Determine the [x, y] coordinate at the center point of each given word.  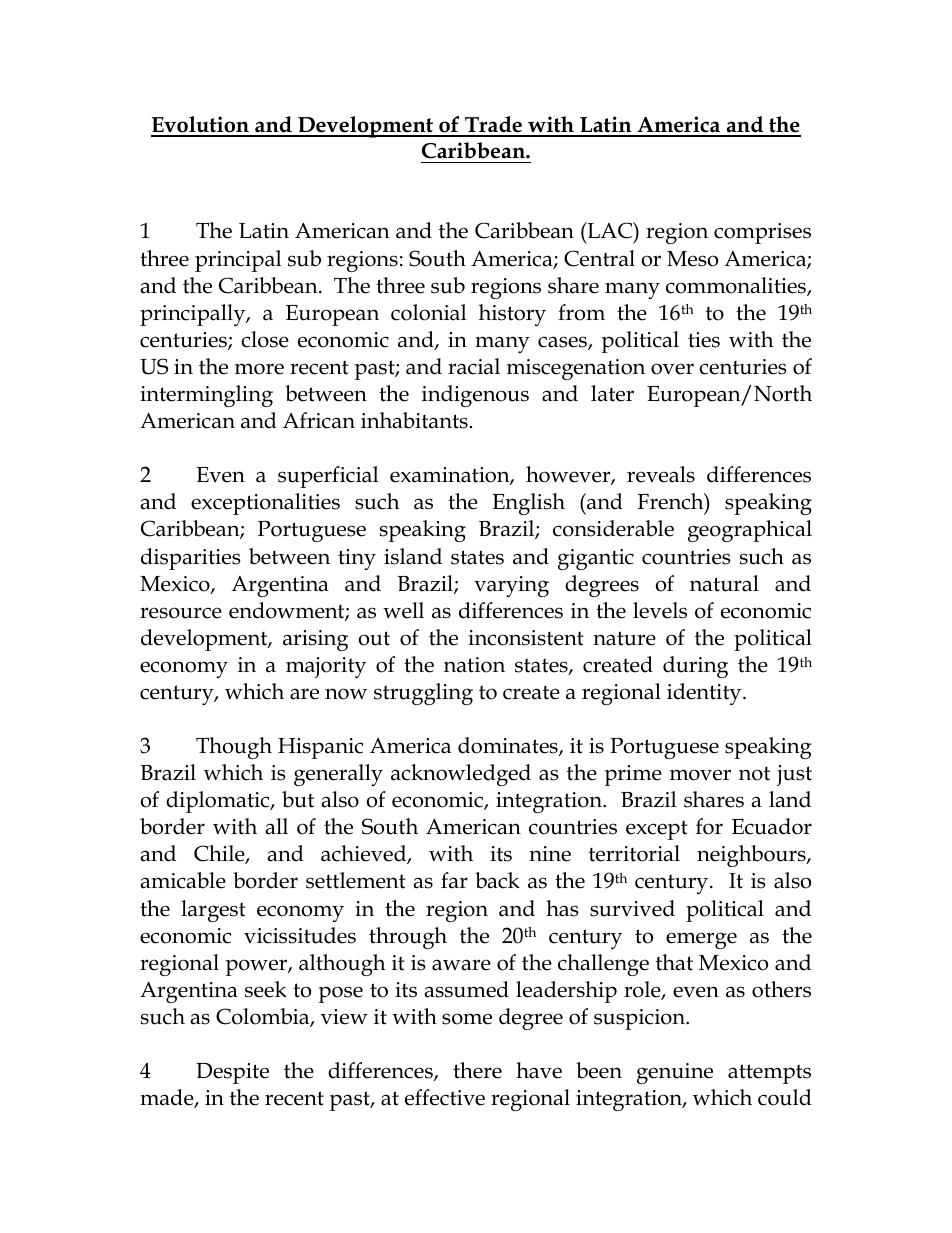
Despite [232, 1073]
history [512, 315]
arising [315, 640]
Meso [692, 259]
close [265, 339]
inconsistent [526, 638]
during [695, 667]
